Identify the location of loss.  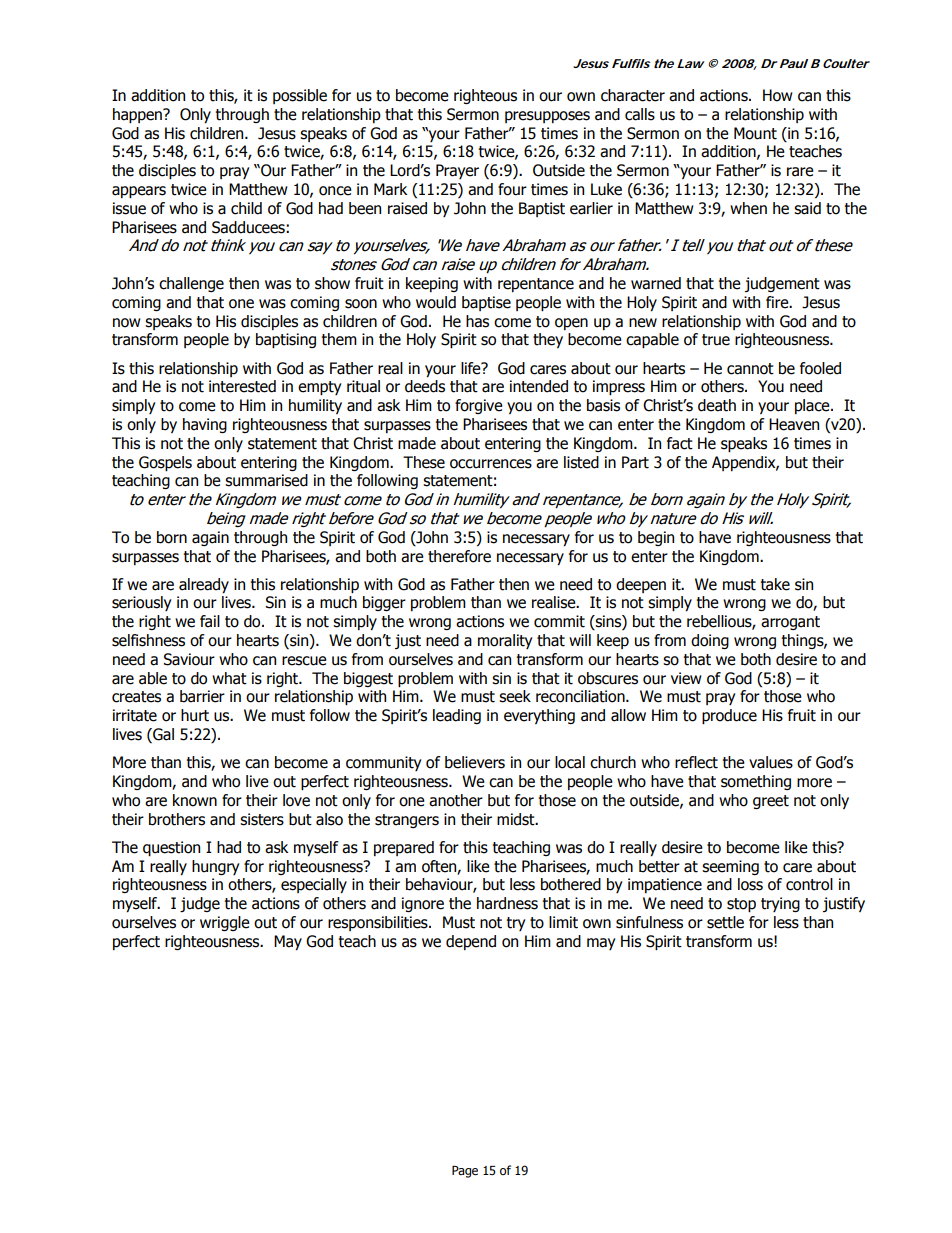
(750, 884).
